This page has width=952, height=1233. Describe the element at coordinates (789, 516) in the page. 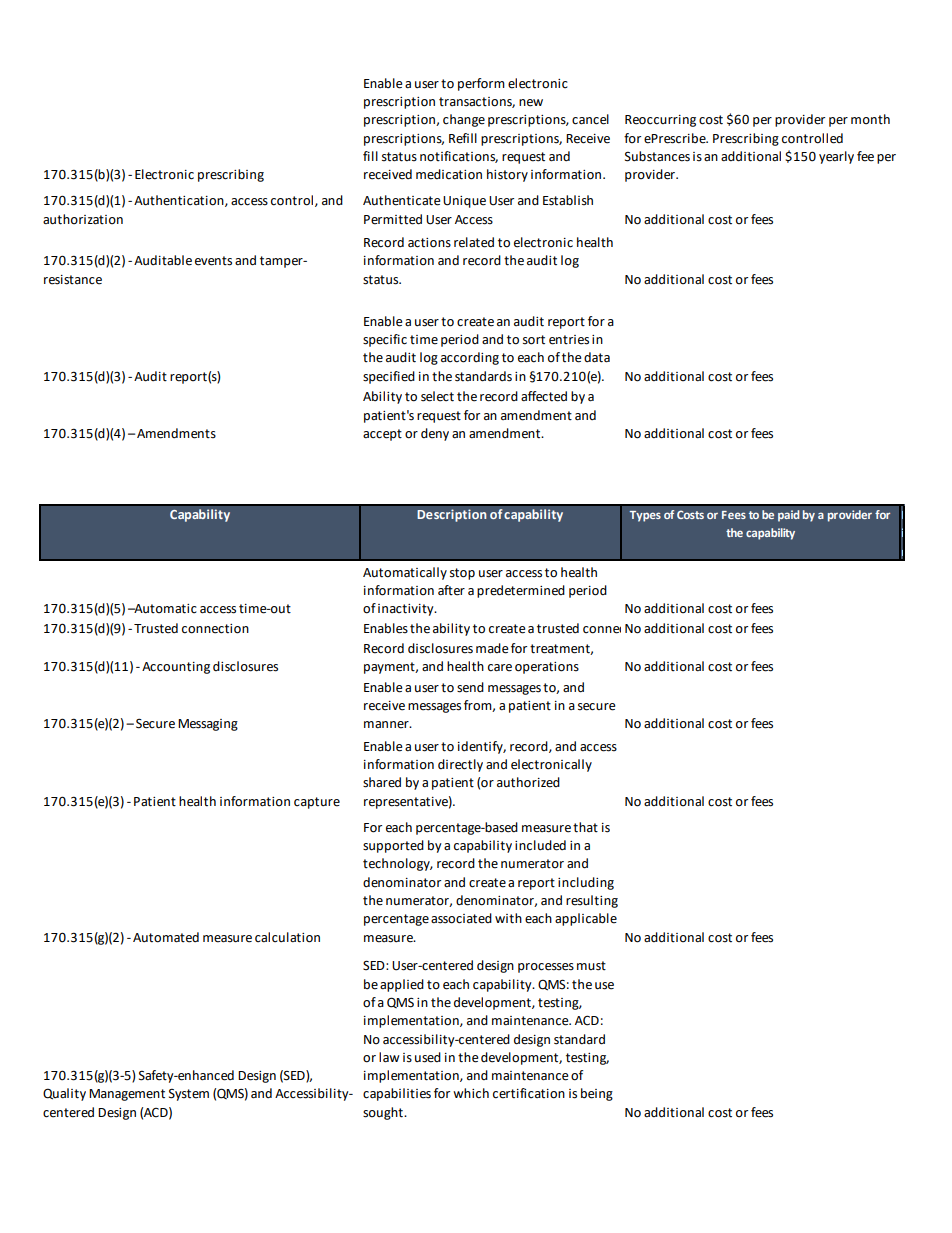

I see `paid` at that location.
